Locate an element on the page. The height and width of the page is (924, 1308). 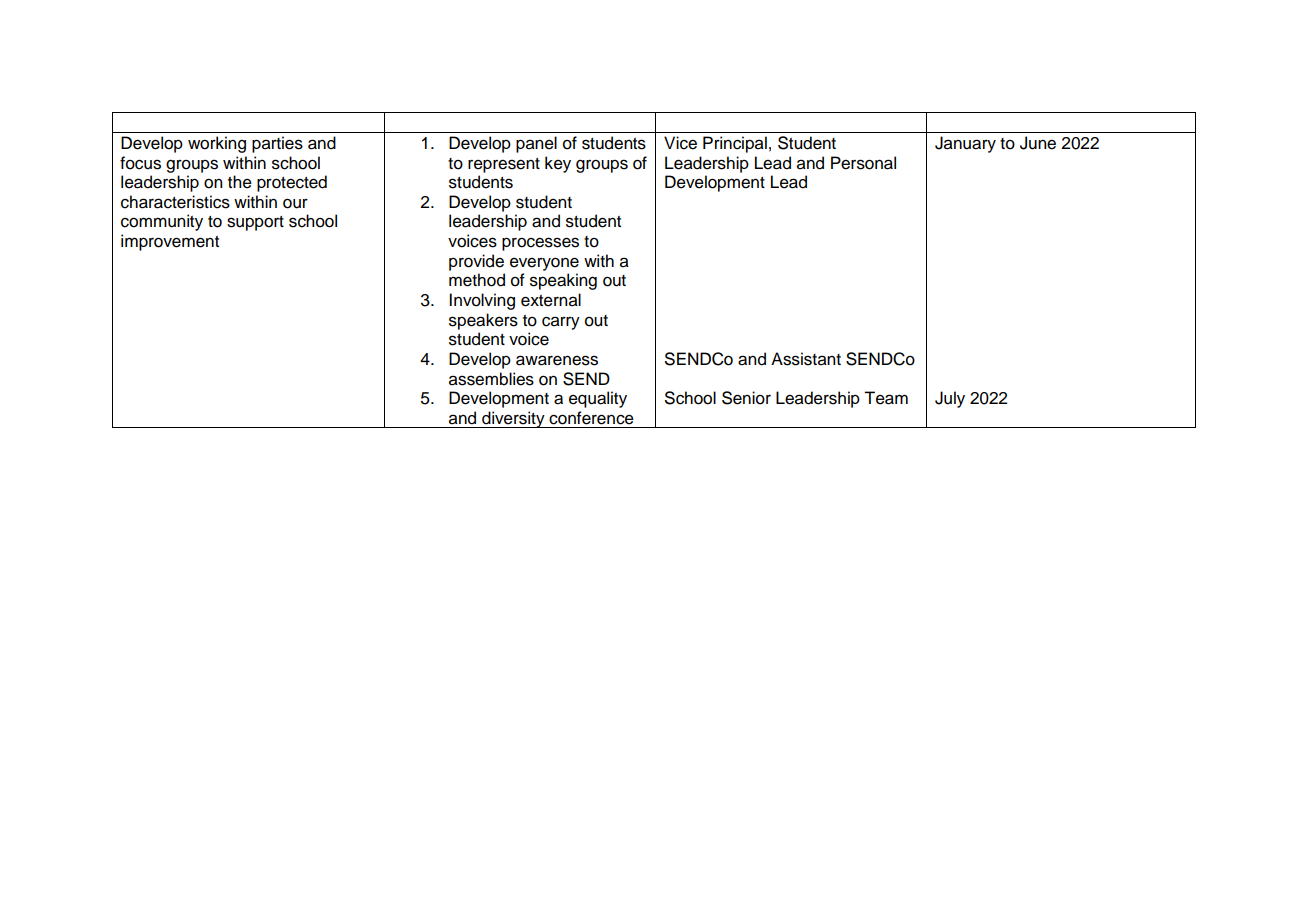
January is located at coordinates (965, 144).
